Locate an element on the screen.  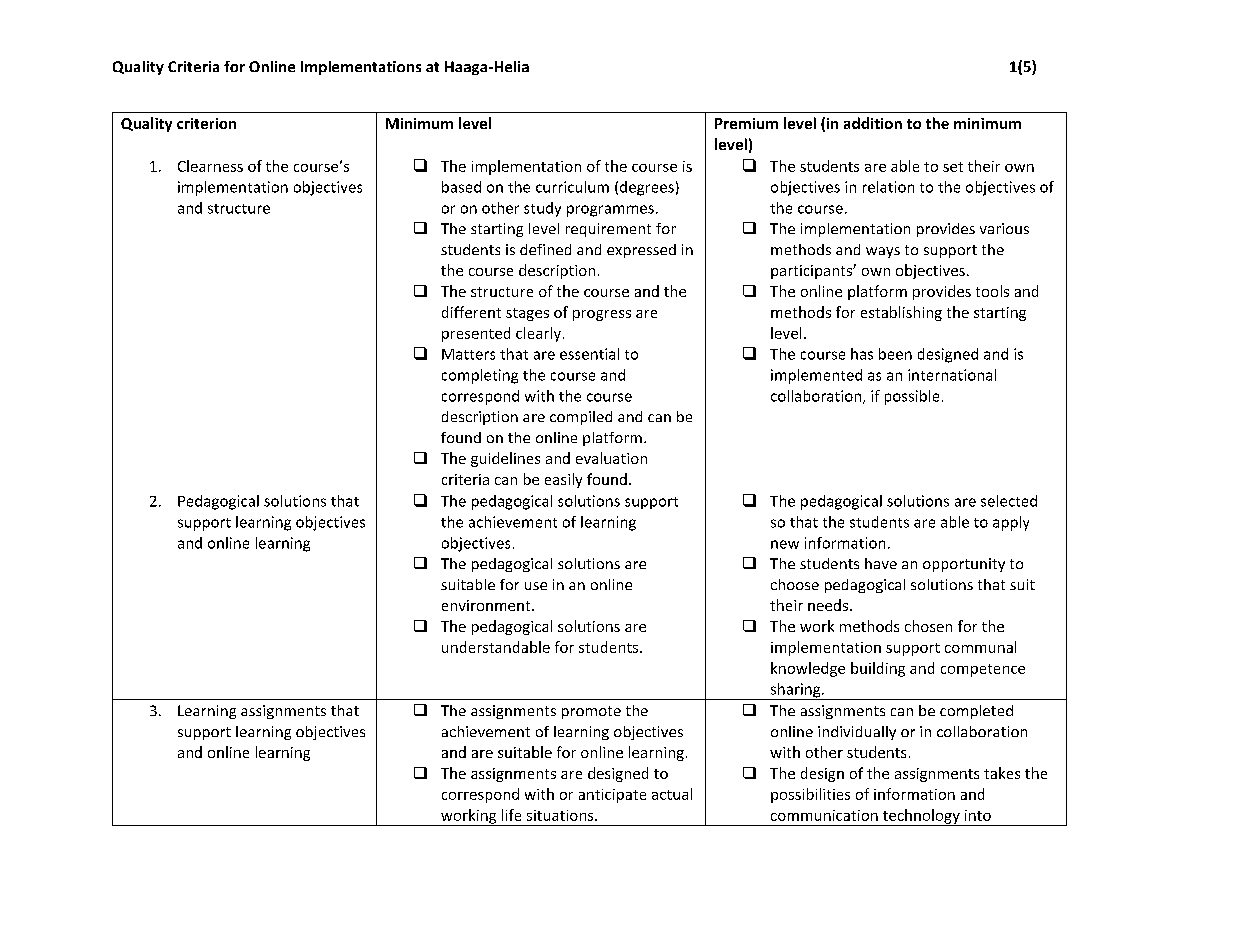
evaluation is located at coordinates (611, 458).
